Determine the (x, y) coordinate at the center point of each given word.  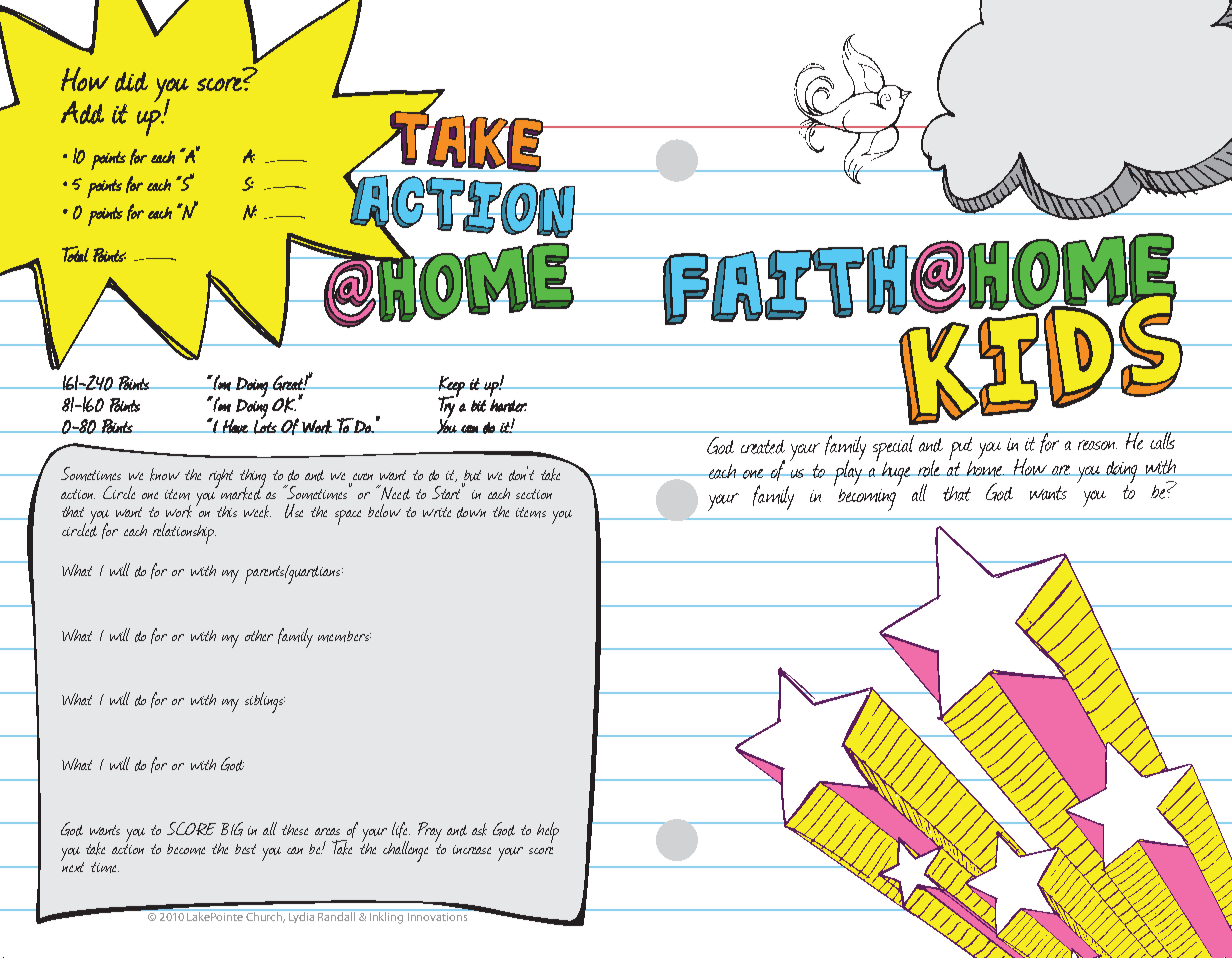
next (72, 865)
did (131, 82)
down (471, 512)
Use (294, 511)
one (150, 495)
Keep (451, 387)
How (85, 79)
